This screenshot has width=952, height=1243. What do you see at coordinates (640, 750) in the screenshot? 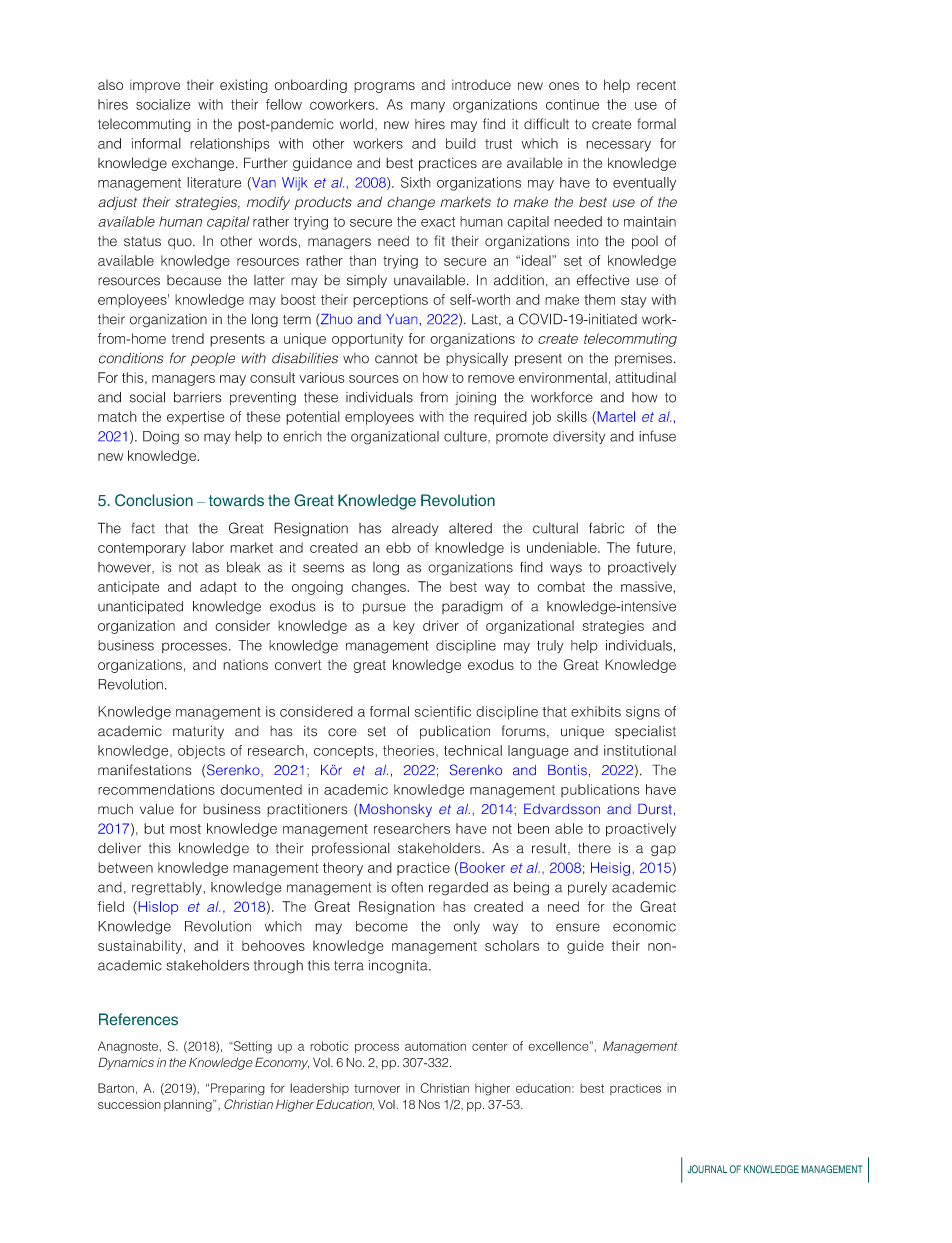
I see `institutional` at bounding box center [640, 750].
